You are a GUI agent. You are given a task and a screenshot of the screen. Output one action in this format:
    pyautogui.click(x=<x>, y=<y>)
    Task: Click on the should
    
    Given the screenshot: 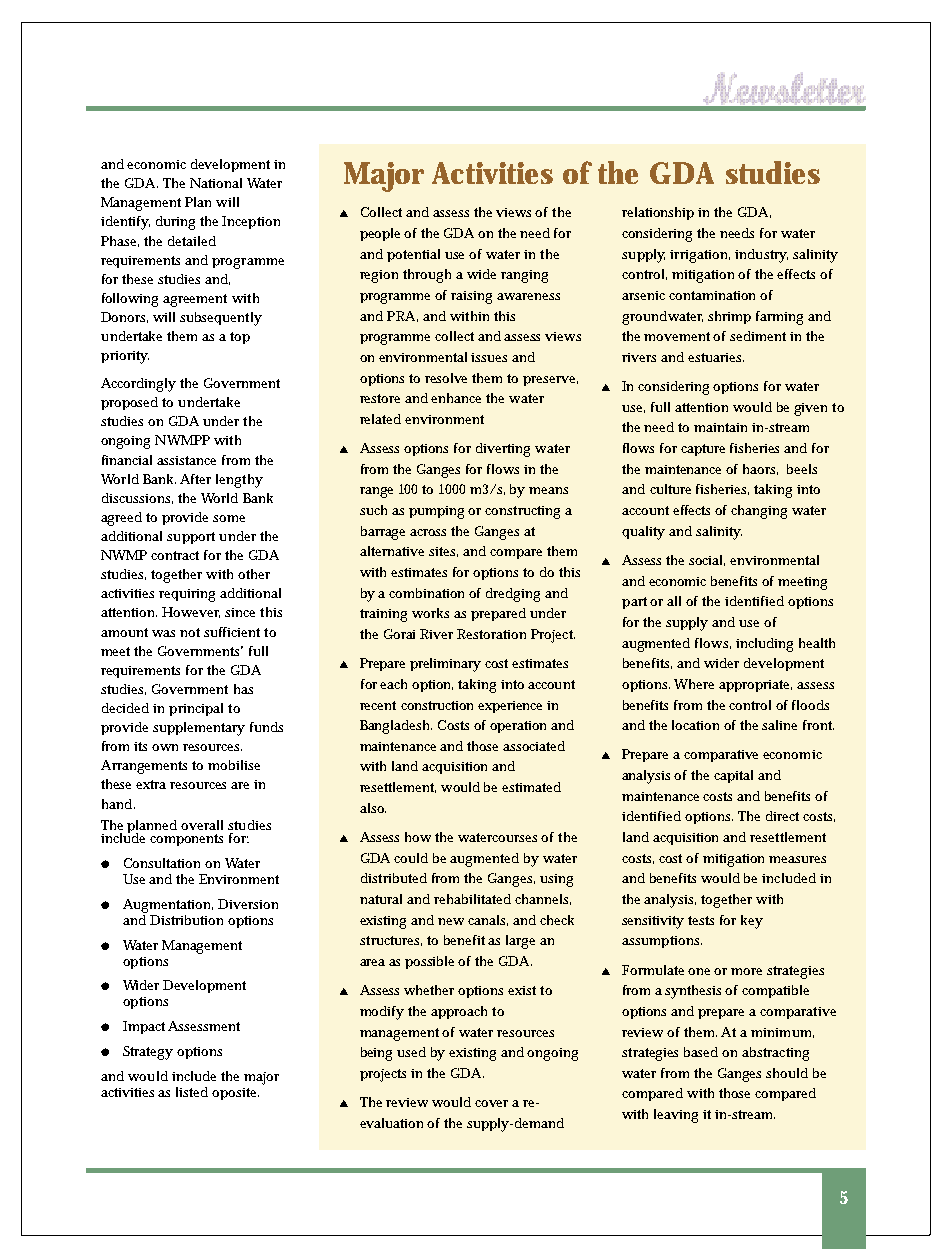 What is the action you would take?
    pyautogui.click(x=787, y=1073)
